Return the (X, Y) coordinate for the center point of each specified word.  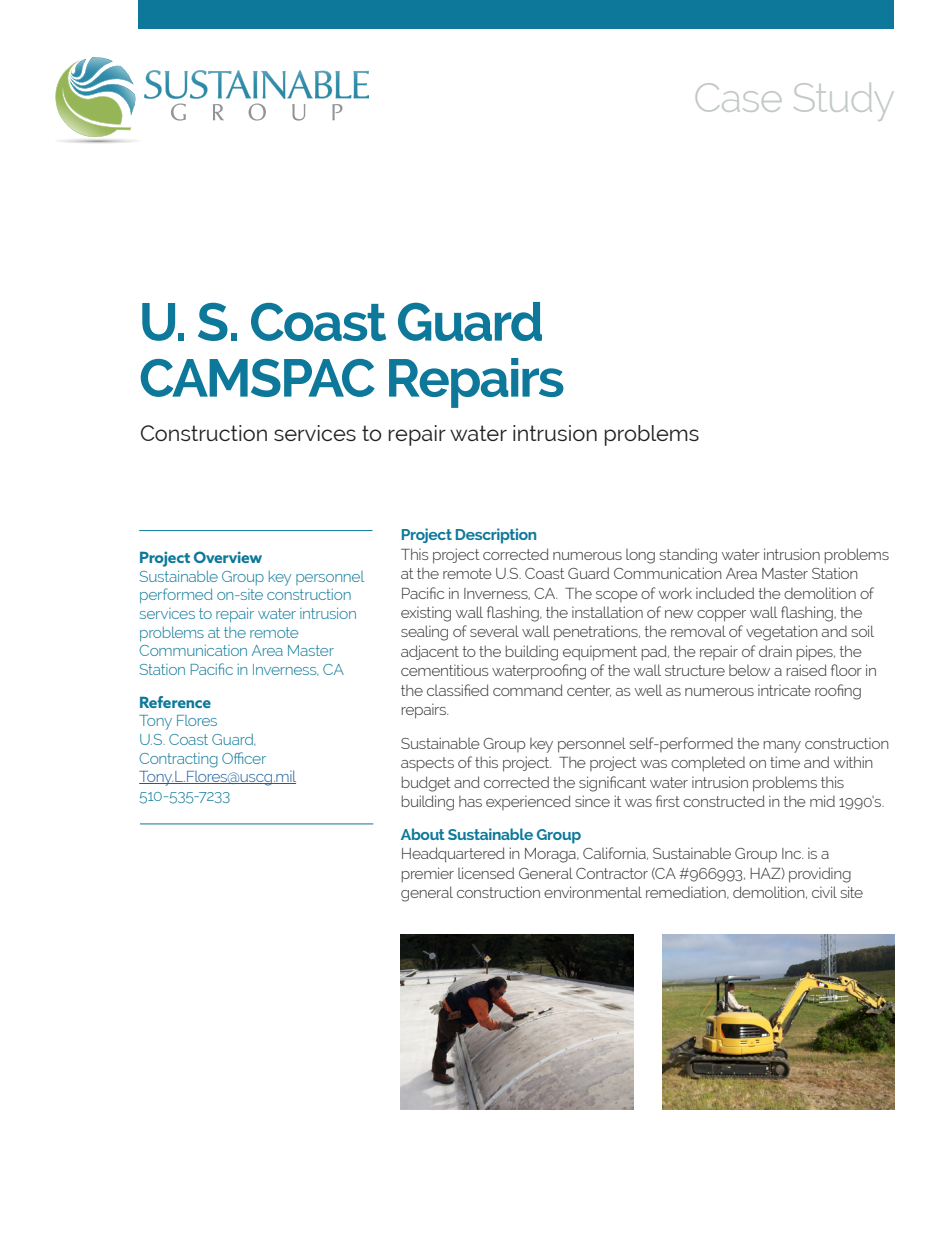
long (640, 556)
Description (496, 536)
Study (843, 102)
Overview (228, 557)
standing (688, 556)
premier (427, 875)
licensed (486, 873)
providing (820, 875)
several (494, 631)
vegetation (782, 633)
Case (739, 97)
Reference (175, 702)
